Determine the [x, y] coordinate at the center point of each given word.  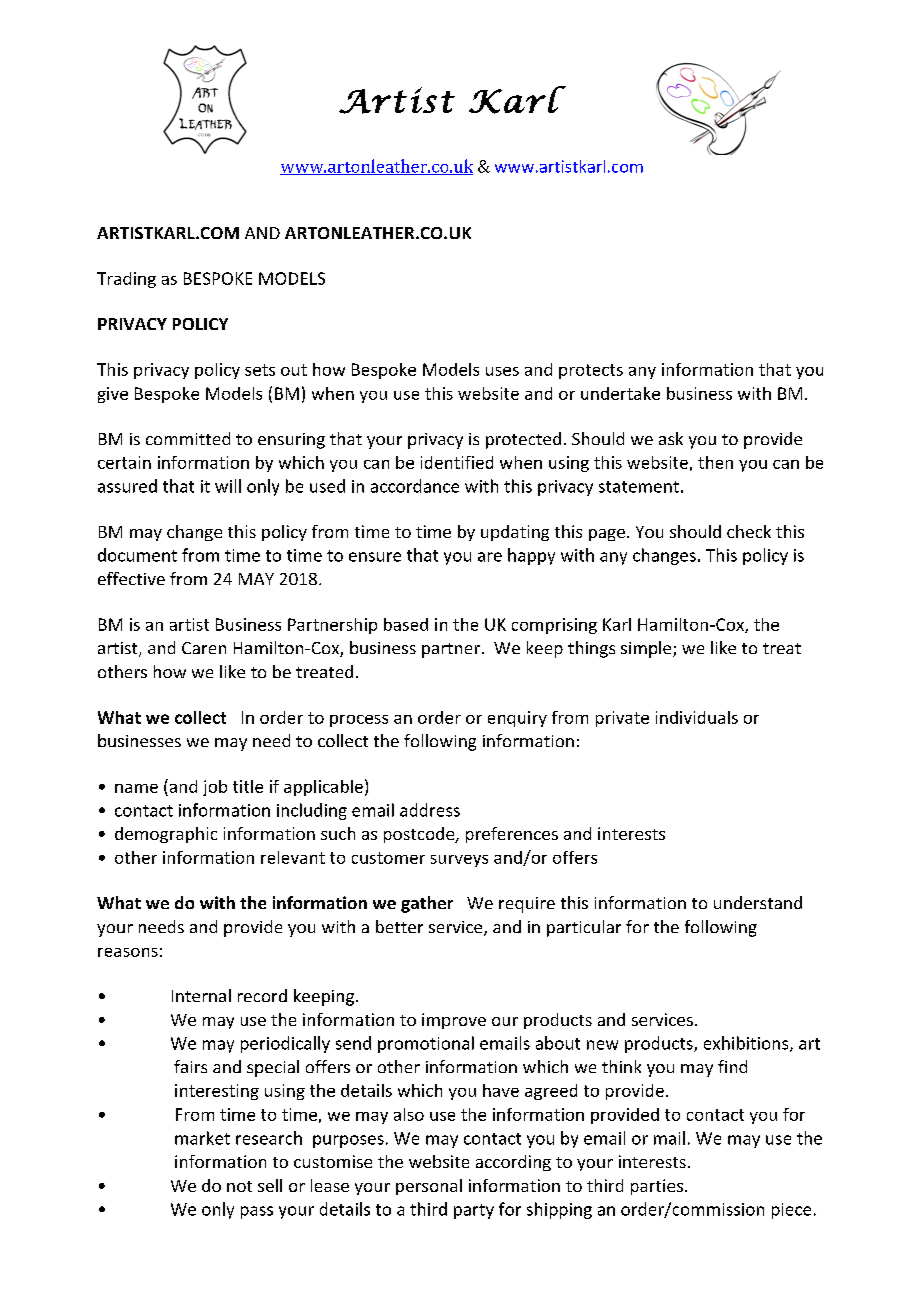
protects [591, 371]
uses [502, 371]
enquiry [517, 719]
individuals [697, 717]
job [215, 788]
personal [429, 1187]
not [239, 1186]
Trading [126, 280]
